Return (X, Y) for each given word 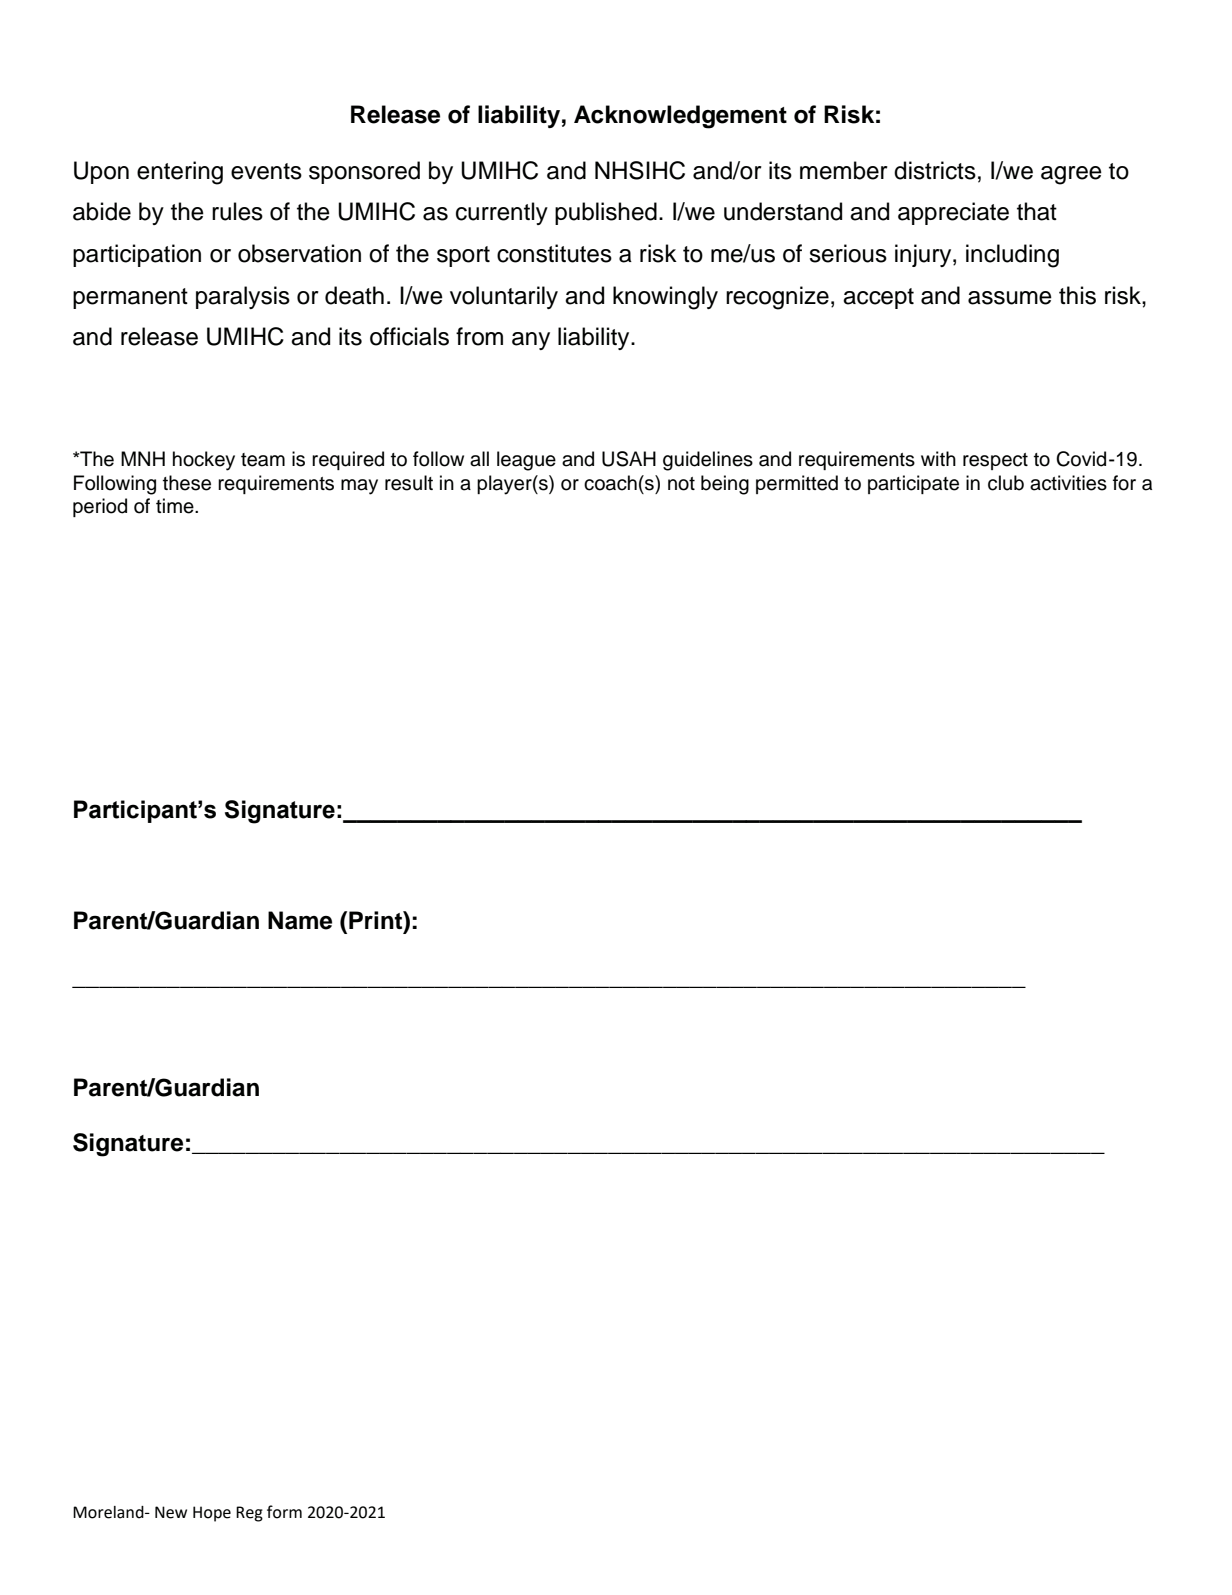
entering (180, 173)
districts (935, 170)
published (606, 213)
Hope (212, 1514)
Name (300, 920)
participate (913, 484)
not (681, 484)
